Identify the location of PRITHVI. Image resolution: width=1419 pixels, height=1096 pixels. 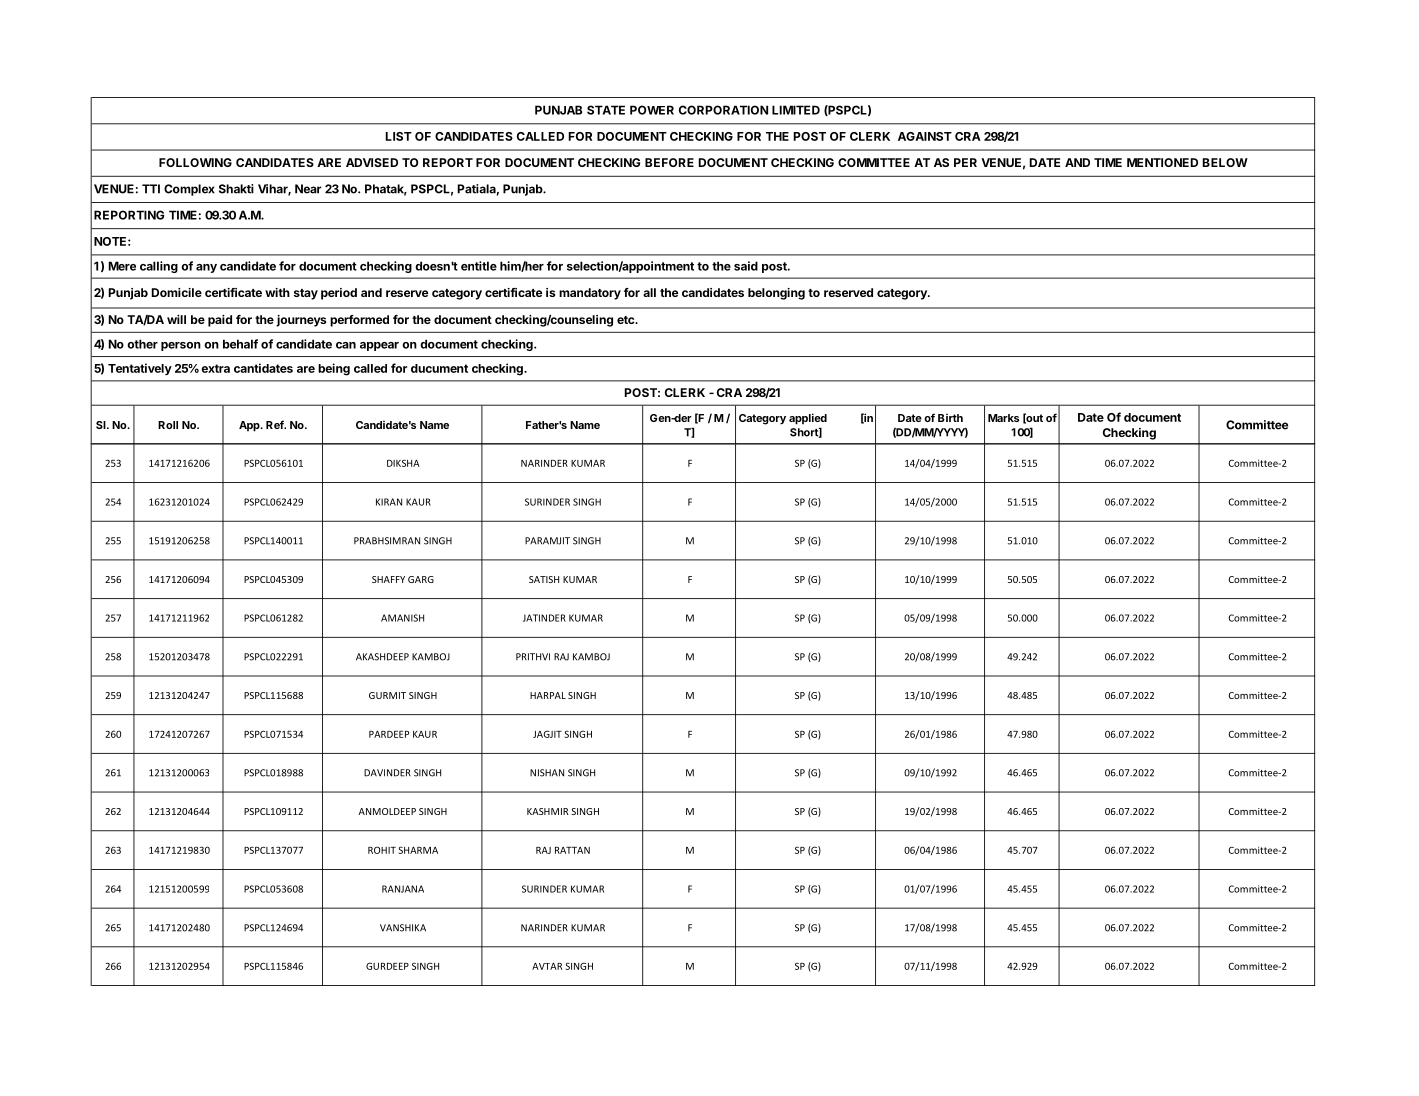
(533, 657).
